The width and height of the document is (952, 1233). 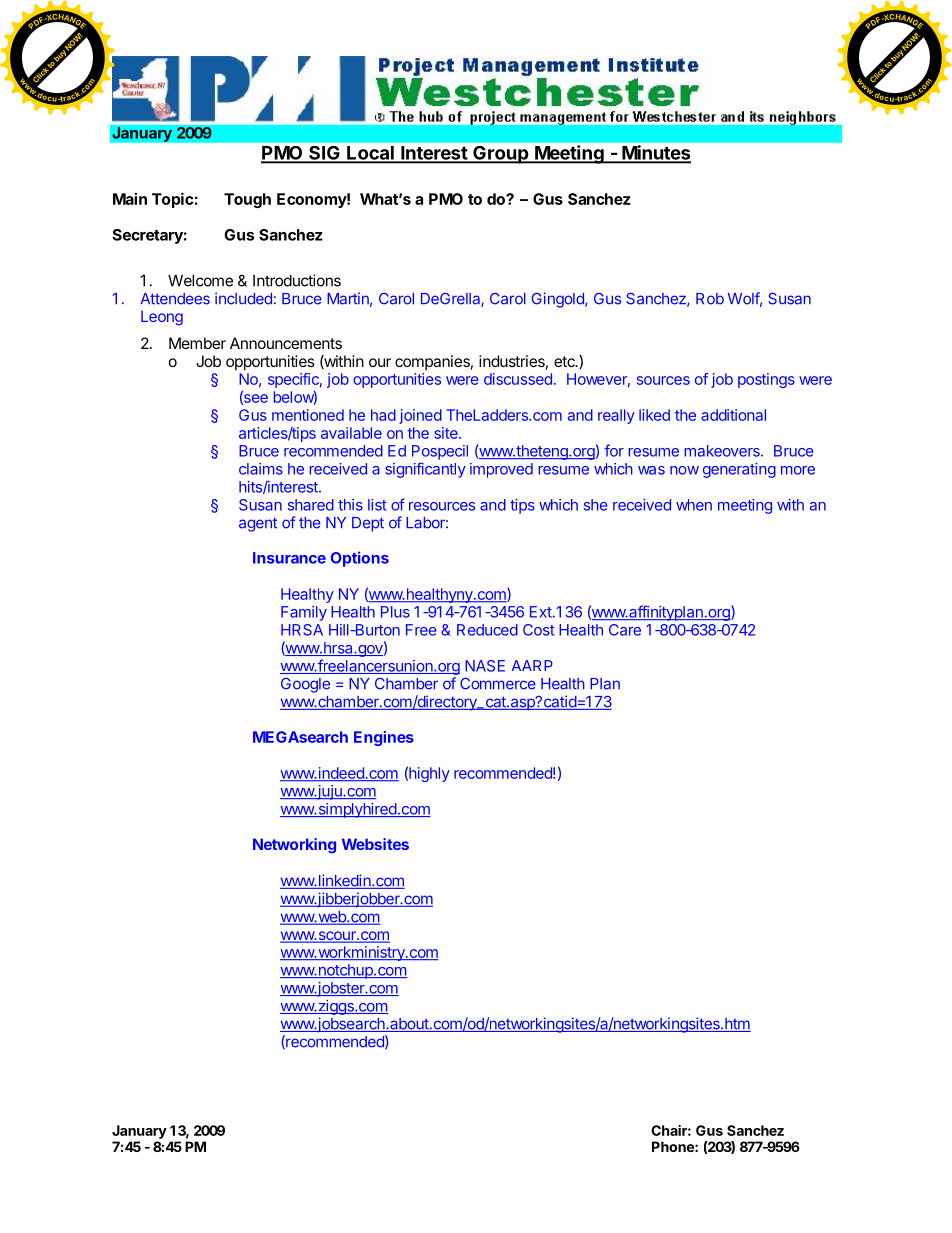 I want to click on included, so click(x=243, y=298).
